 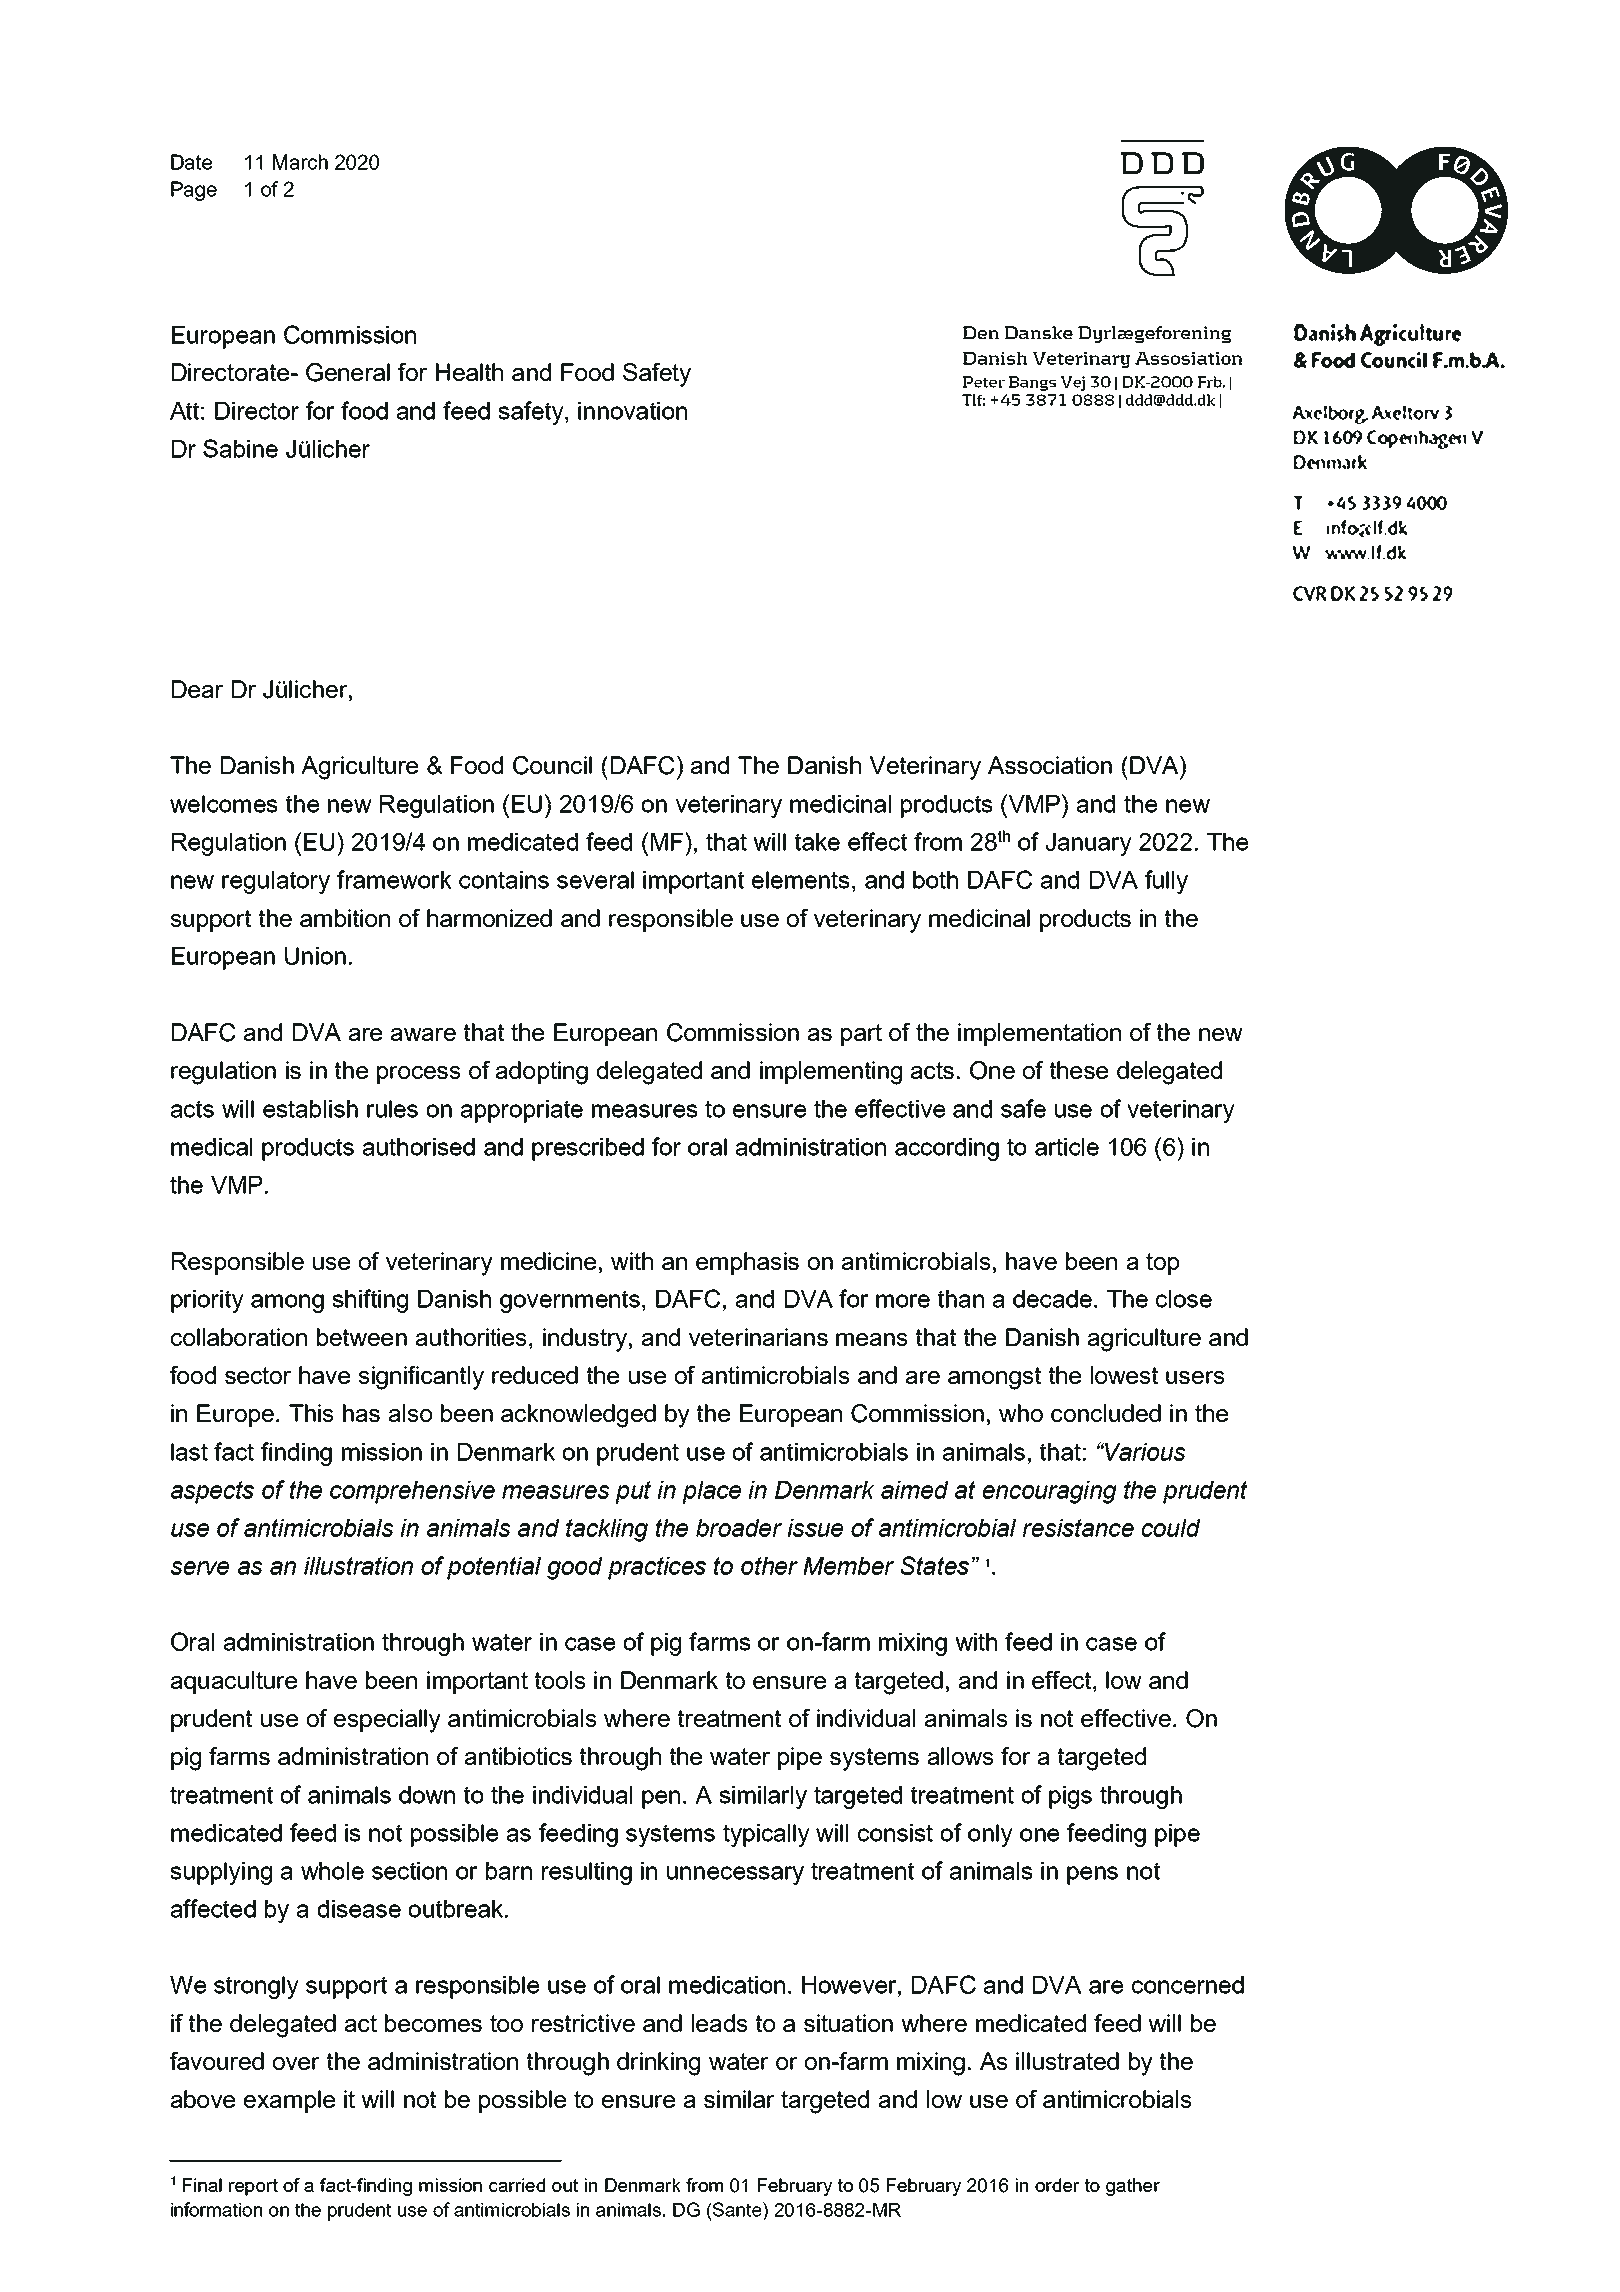 What do you see at coordinates (1057, 2185) in the screenshot?
I see `order` at bounding box center [1057, 2185].
